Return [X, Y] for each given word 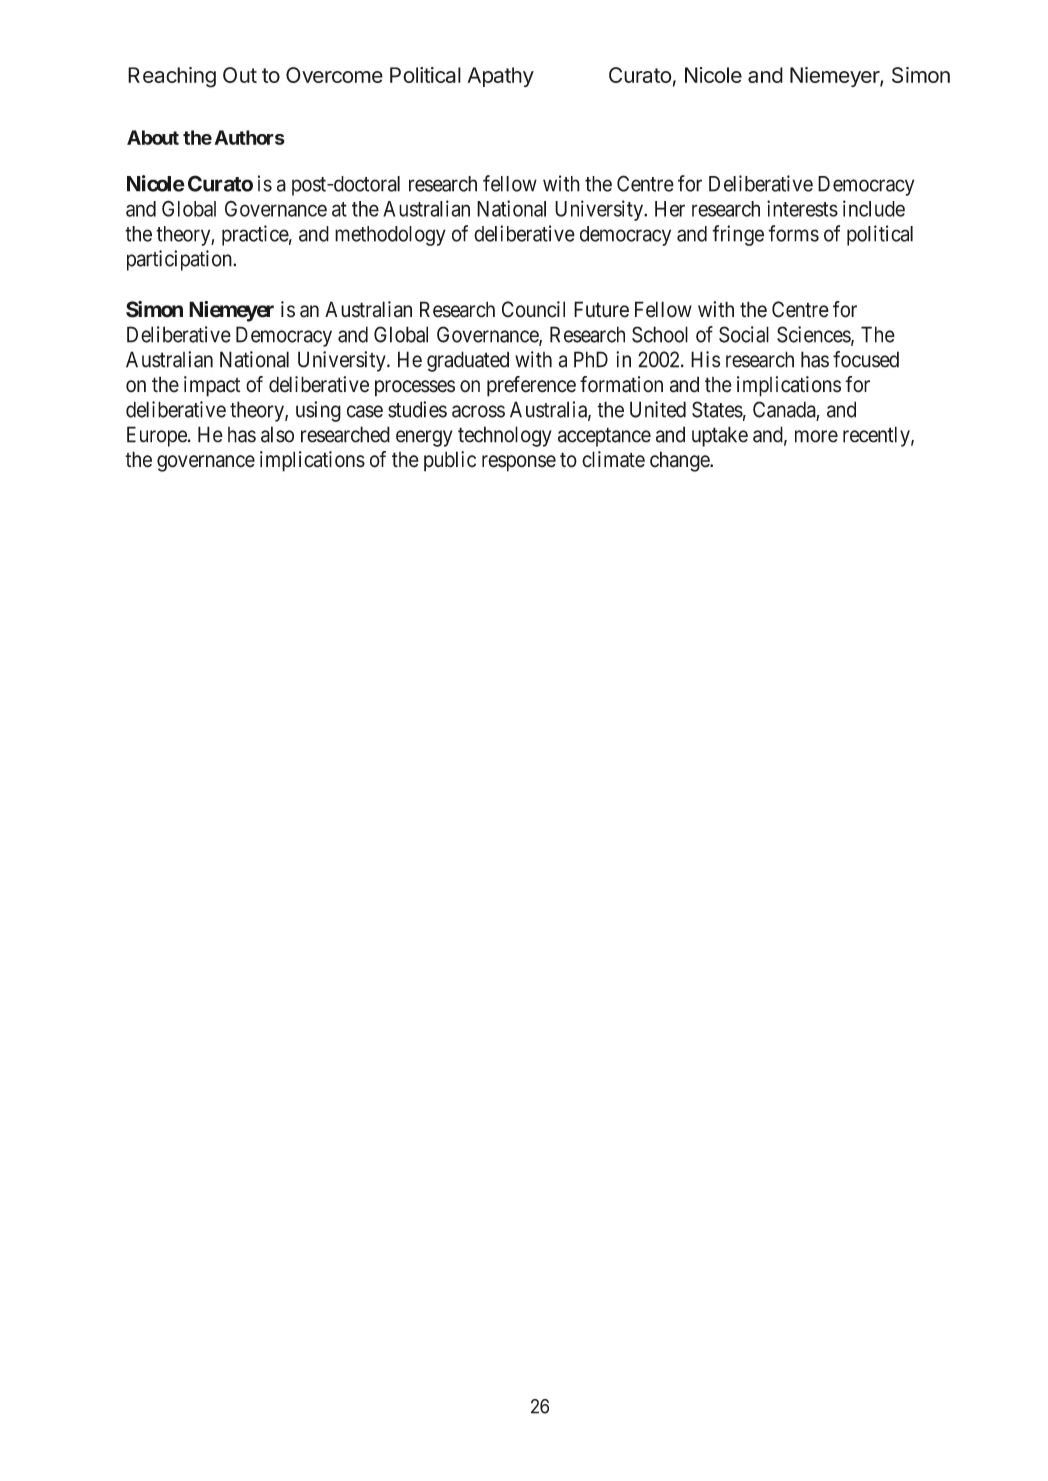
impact [212, 386]
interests [802, 208]
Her [670, 209]
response [519, 463]
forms [793, 233]
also [277, 434]
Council [533, 309]
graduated [468, 361]
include [874, 208]
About [153, 137]
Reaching [172, 77]
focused [866, 359]
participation [180, 260]
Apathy [501, 77]
